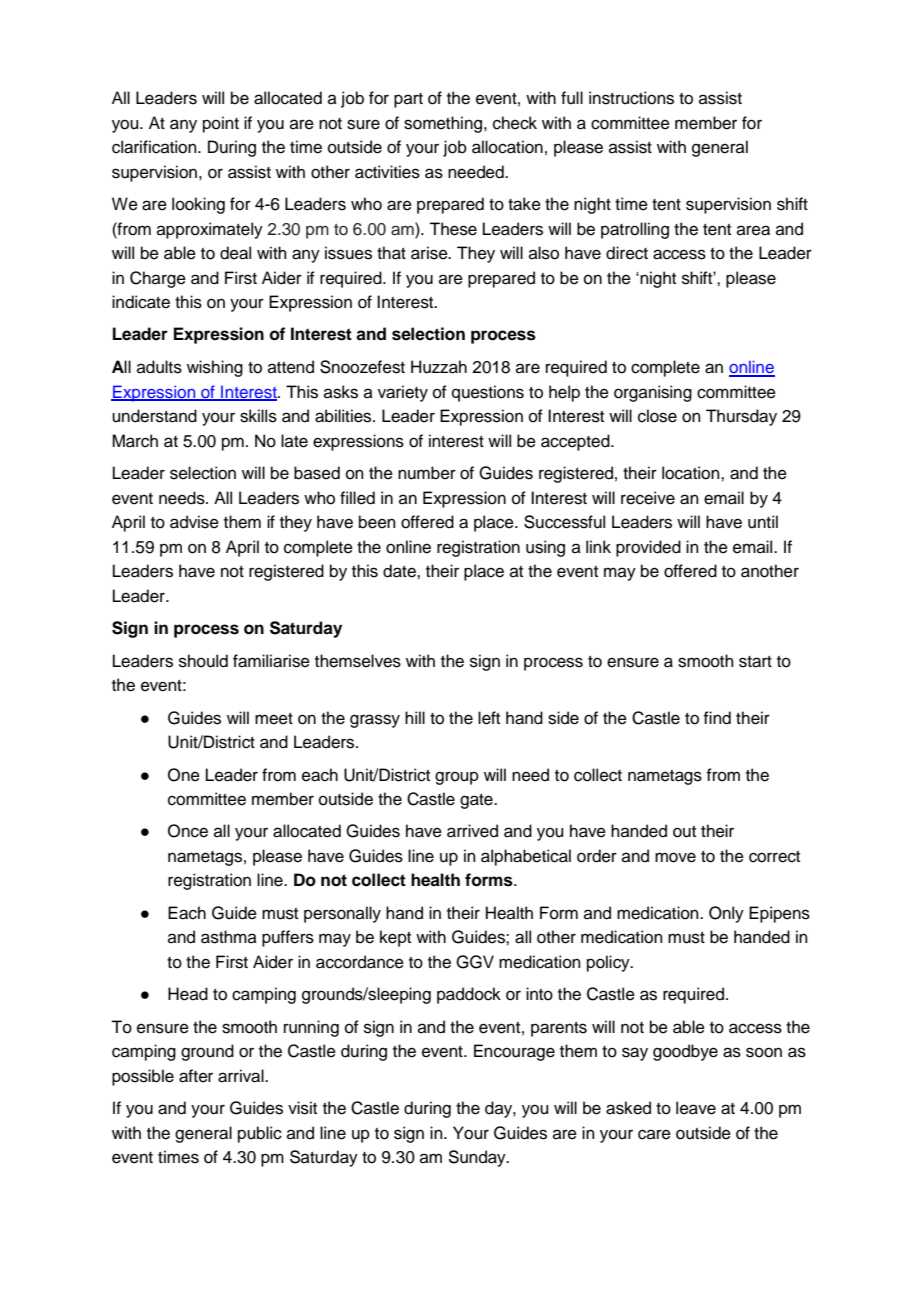  What do you see at coordinates (631, 98) in the page?
I see `instructions` at bounding box center [631, 98].
